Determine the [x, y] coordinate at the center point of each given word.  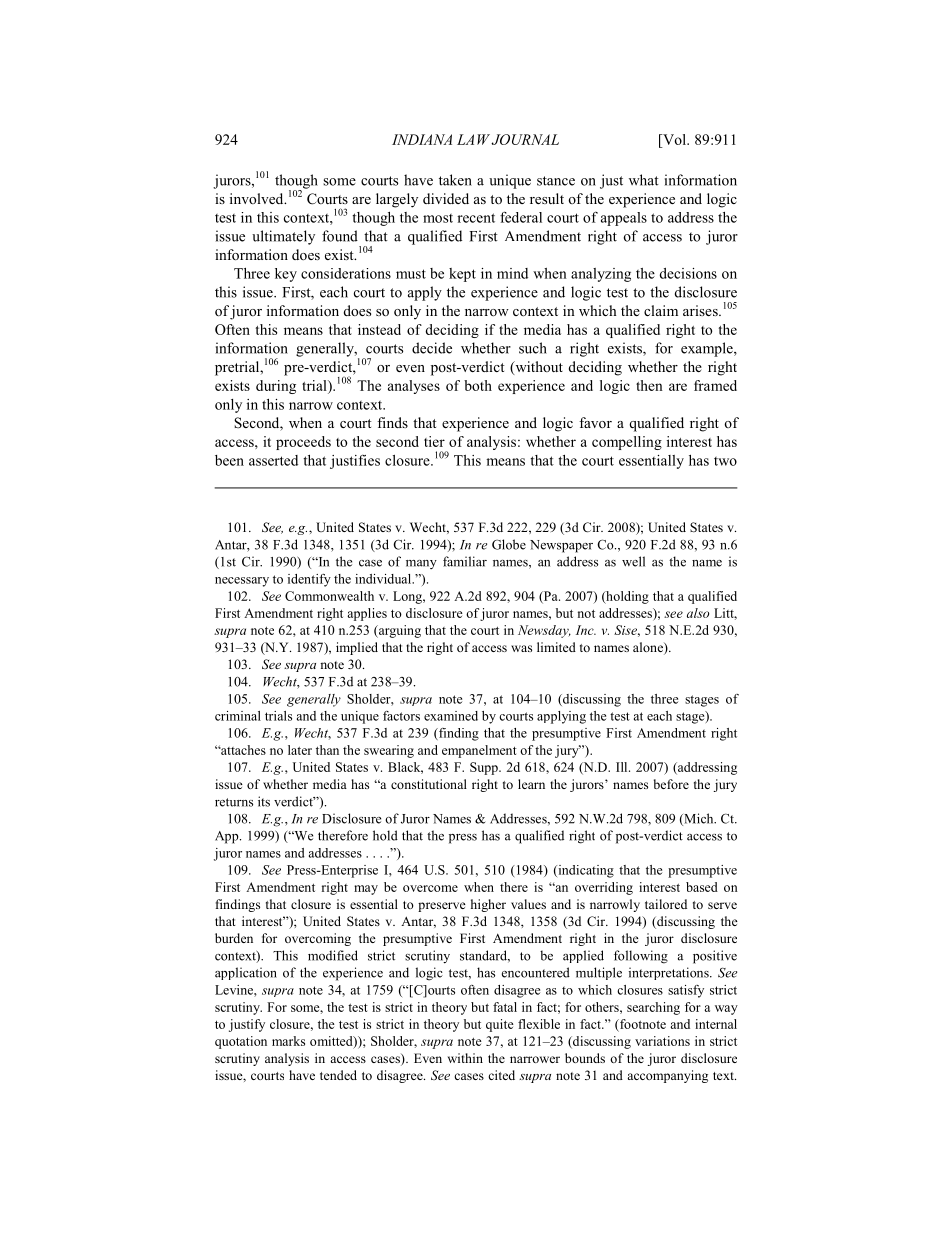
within [465, 1058]
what [644, 180]
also [698, 613]
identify [309, 580]
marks [288, 1041]
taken [455, 180]
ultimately [283, 237]
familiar [465, 561]
